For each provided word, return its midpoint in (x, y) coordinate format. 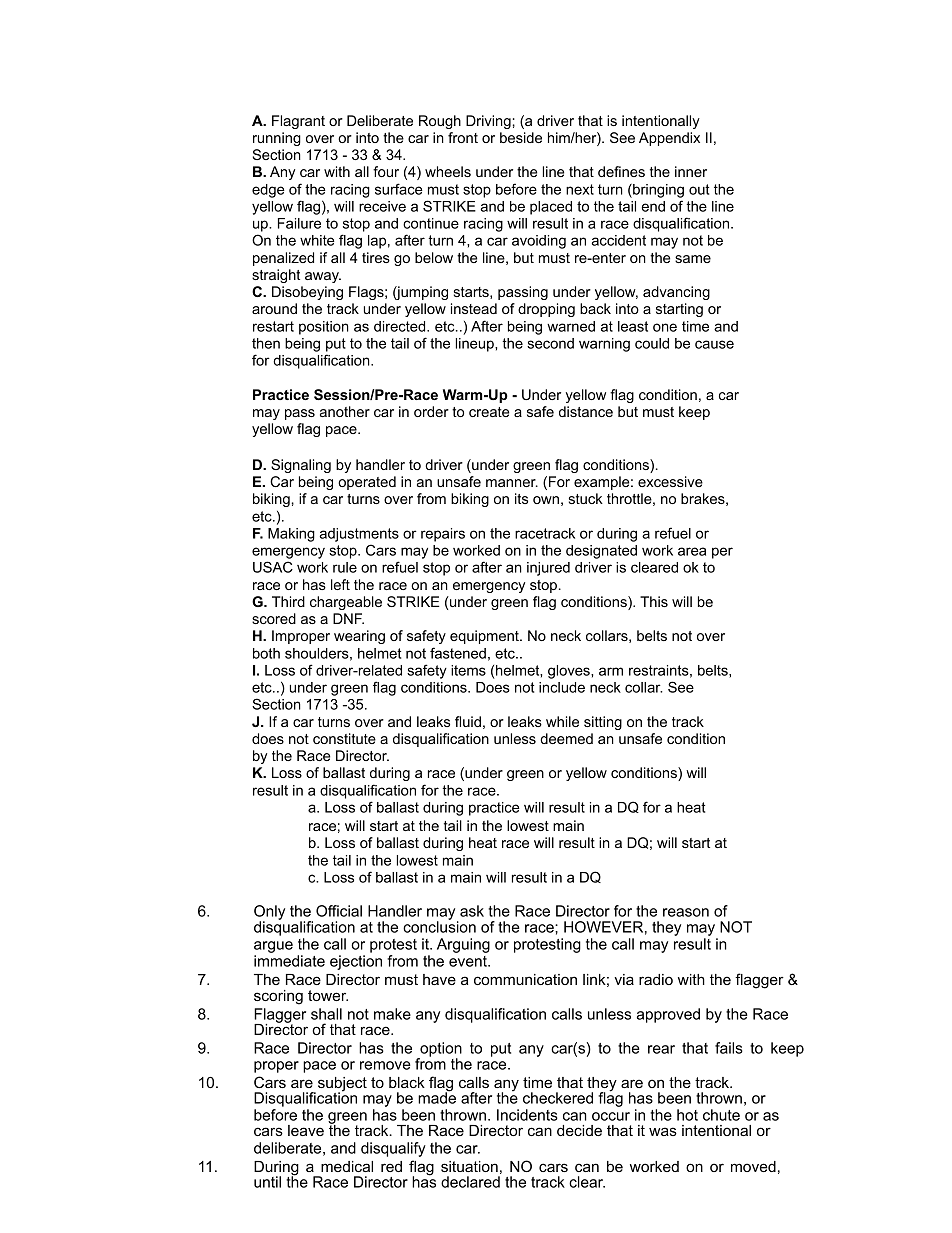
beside (521, 137)
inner (691, 171)
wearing (359, 637)
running (277, 139)
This (654, 601)
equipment (485, 637)
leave (306, 1130)
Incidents (527, 1115)
